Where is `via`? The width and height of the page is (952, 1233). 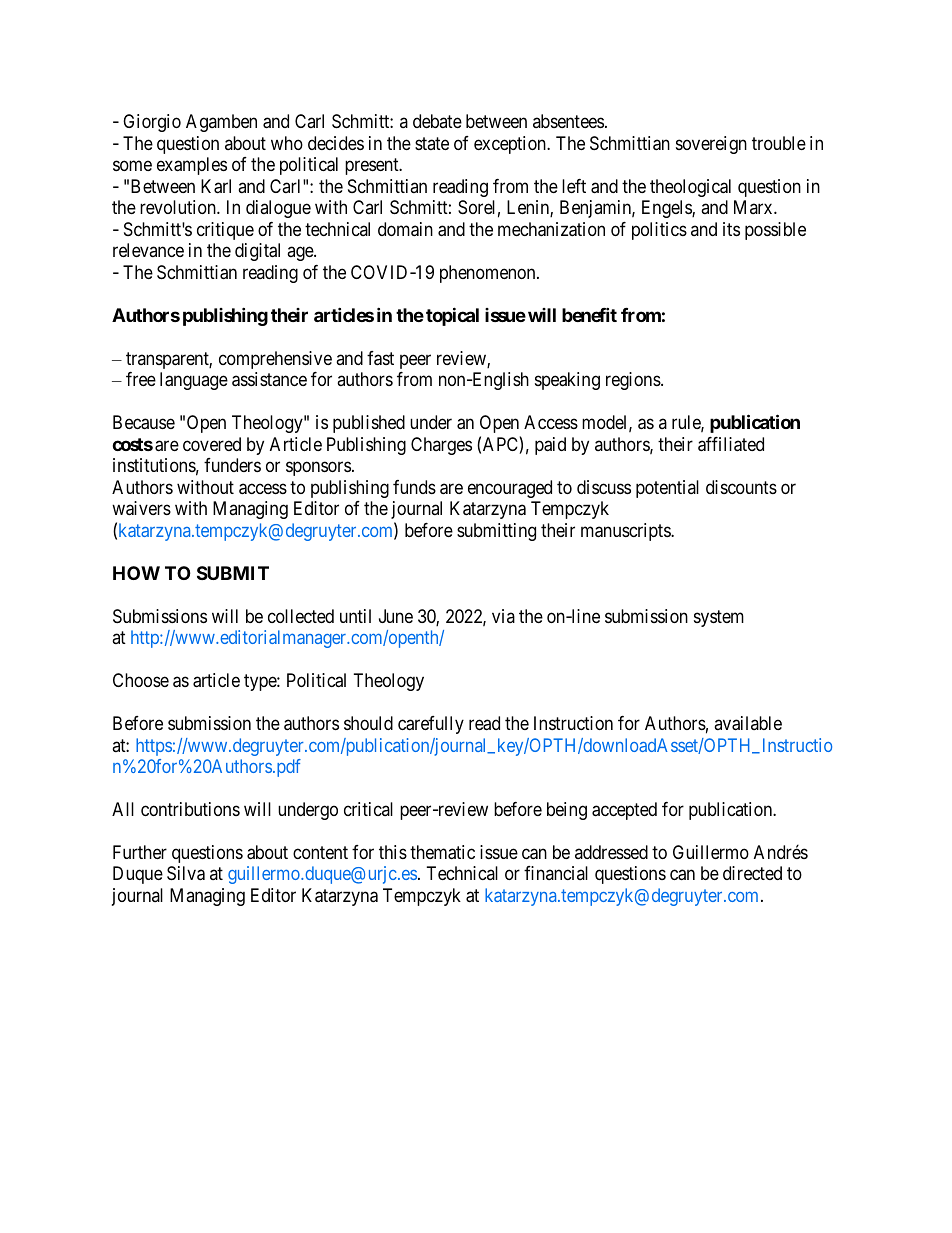 via is located at coordinates (503, 616).
